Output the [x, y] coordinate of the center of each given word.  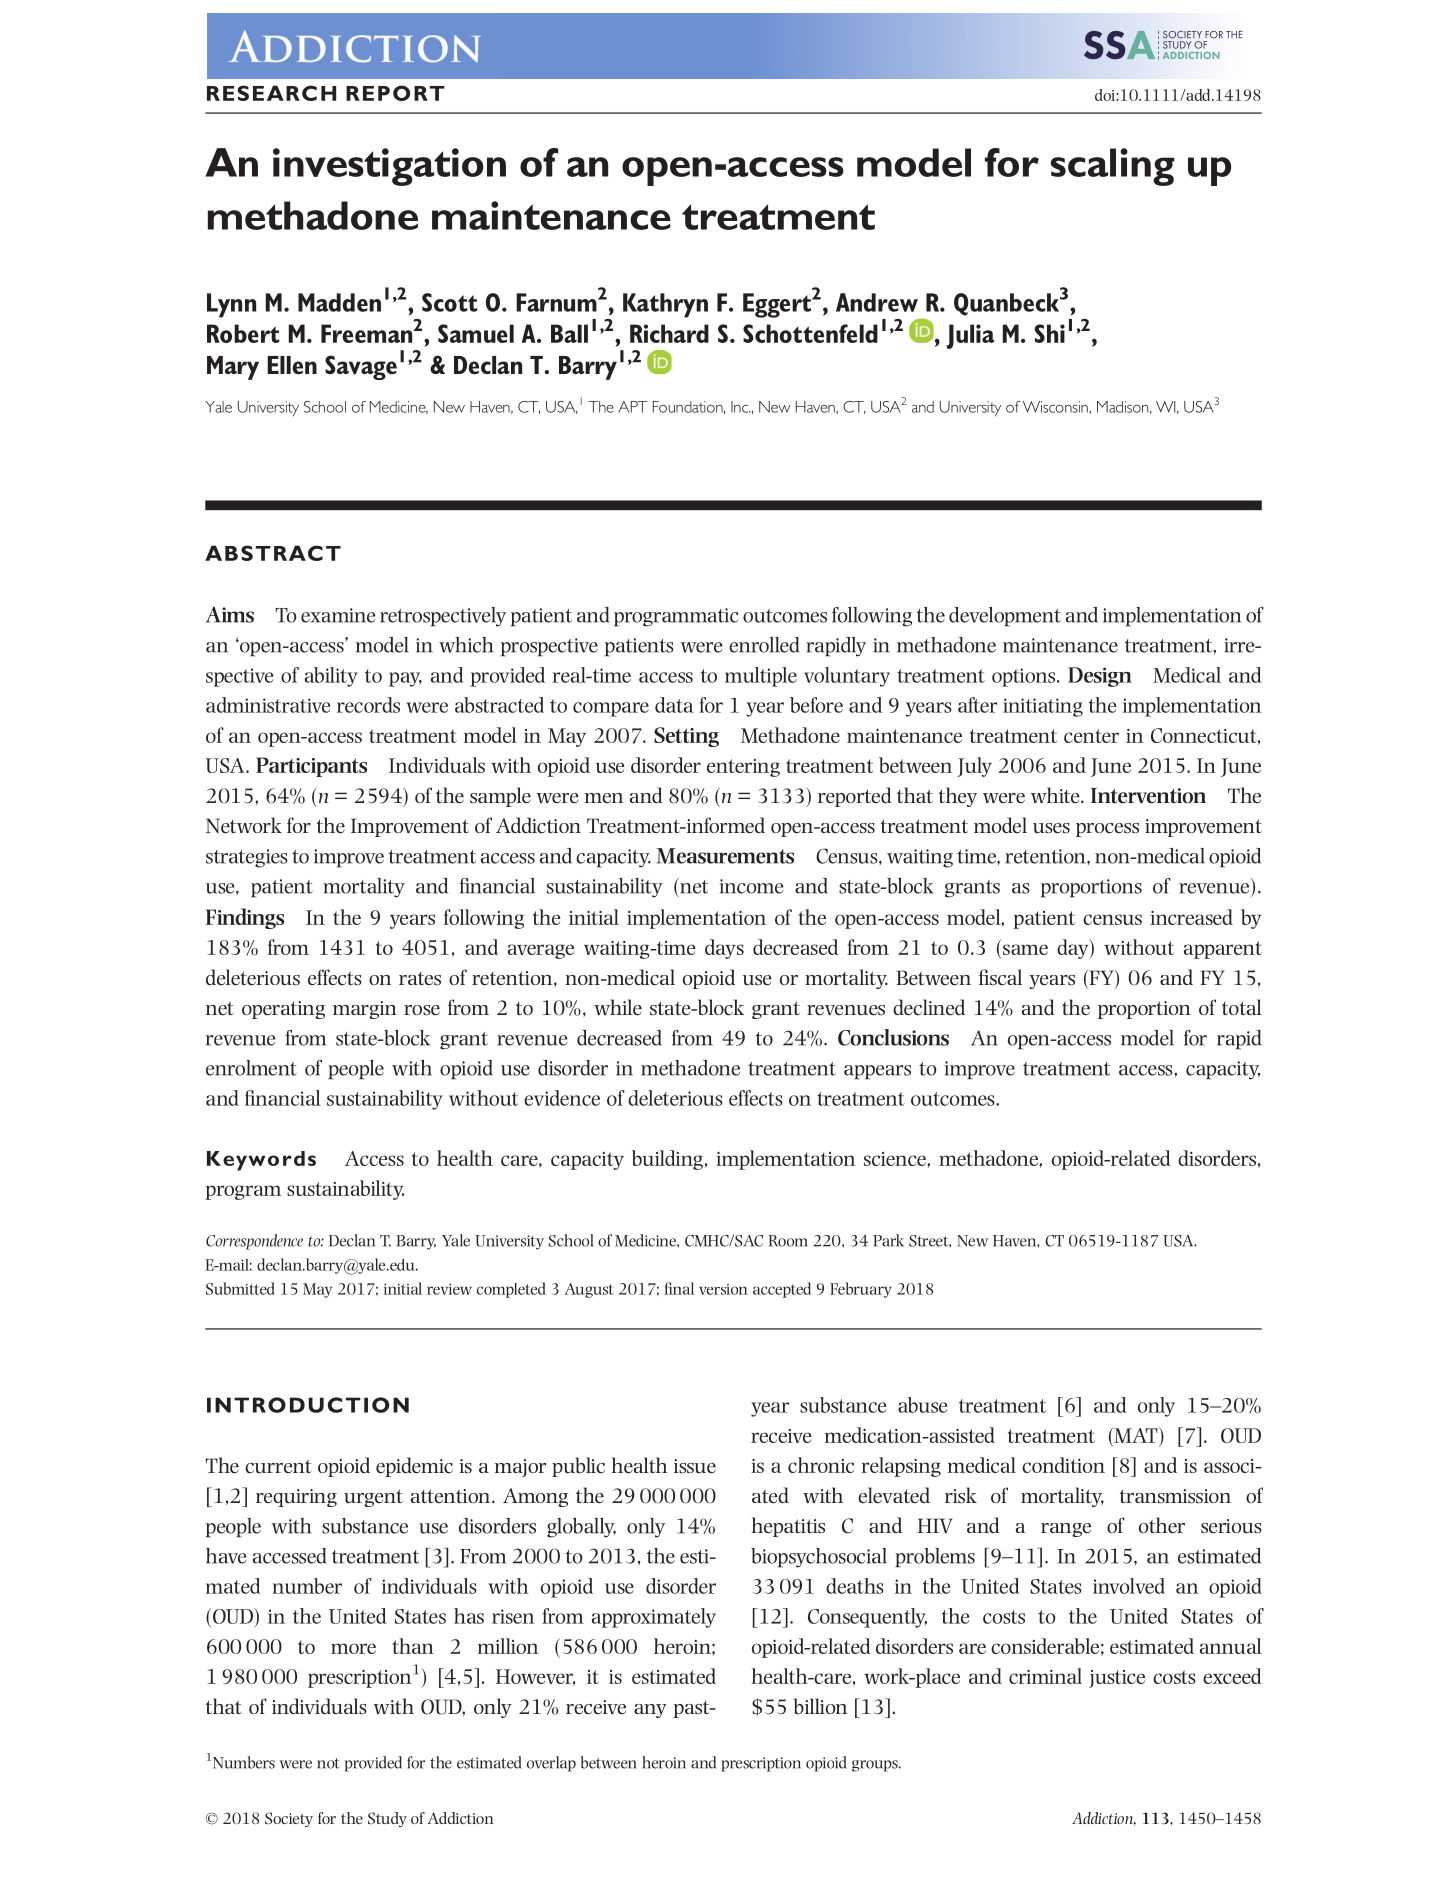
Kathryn [665, 305]
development [1005, 617]
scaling [1112, 167]
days [724, 949]
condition [1063, 1465]
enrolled [764, 645]
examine [338, 615]
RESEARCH [271, 93]
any [650, 1711]
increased [1191, 917]
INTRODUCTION [308, 1405]
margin [365, 1010]
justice [1117, 1679]
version [723, 1289]
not [328, 1763]
